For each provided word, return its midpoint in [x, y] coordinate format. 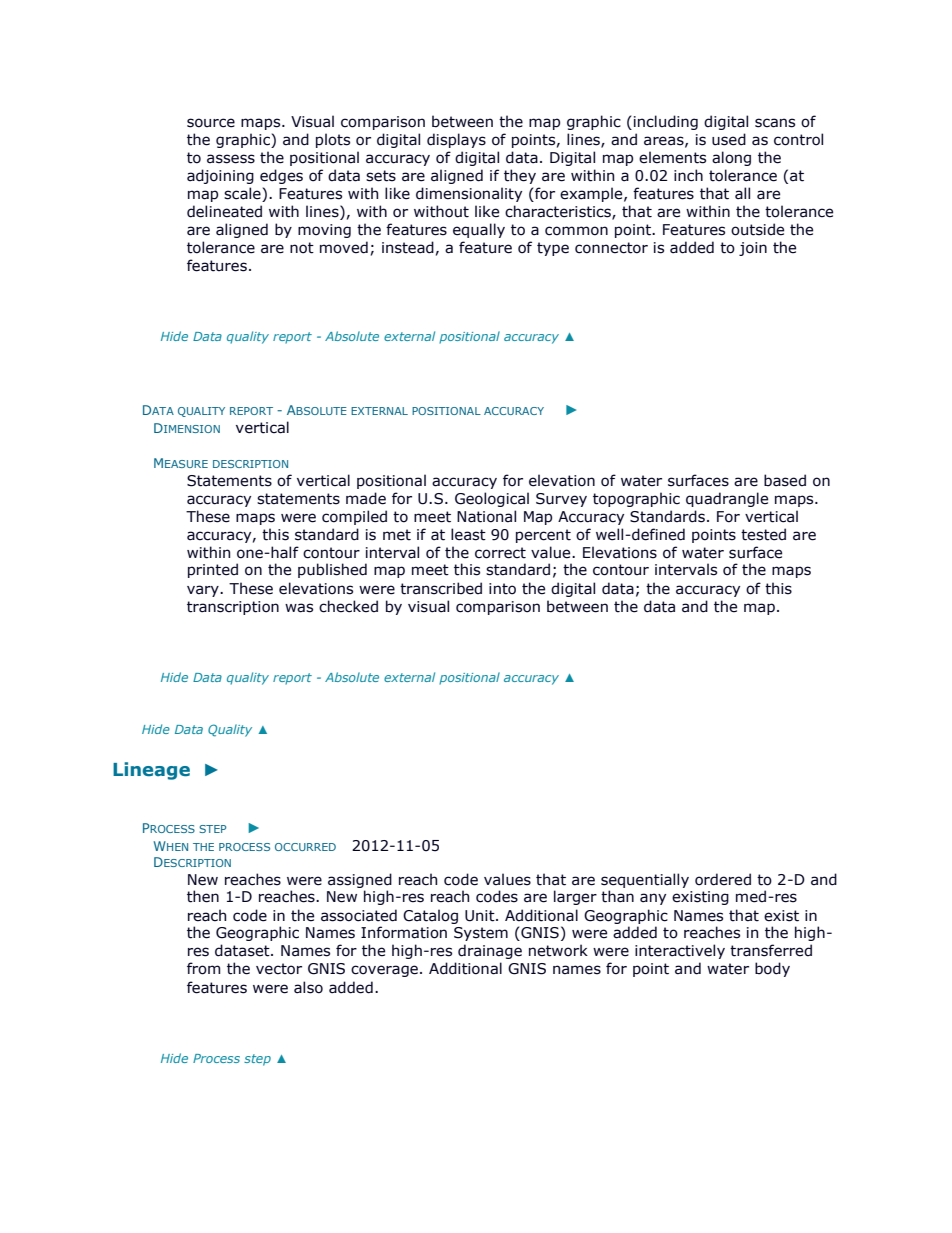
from [203, 968]
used [729, 139]
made [366, 498]
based [785, 480]
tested [763, 534]
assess [231, 159]
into [502, 589]
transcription [233, 608]
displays [456, 140]
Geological [492, 499]
